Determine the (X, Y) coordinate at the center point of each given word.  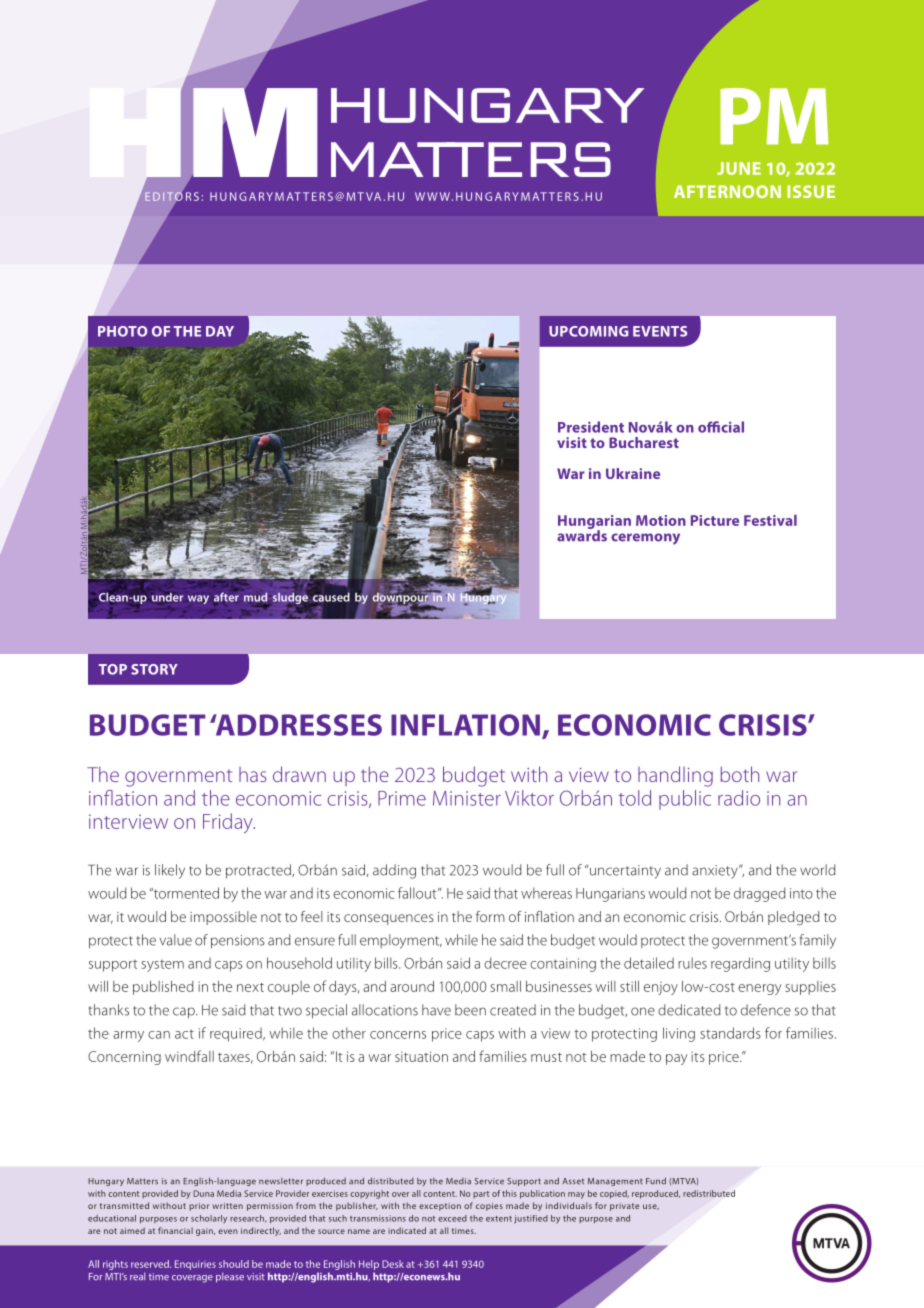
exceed (452, 1218)
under (167, 597)
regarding (740, 964)
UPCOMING (588, 331)
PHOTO (122, 331)
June (739, 168)
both (739, 774)
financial (175, 1230)
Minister (467, 798)
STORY (154, 669)
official (721, 427)
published (163, 988)
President (591, 427)
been (470, 1010)
